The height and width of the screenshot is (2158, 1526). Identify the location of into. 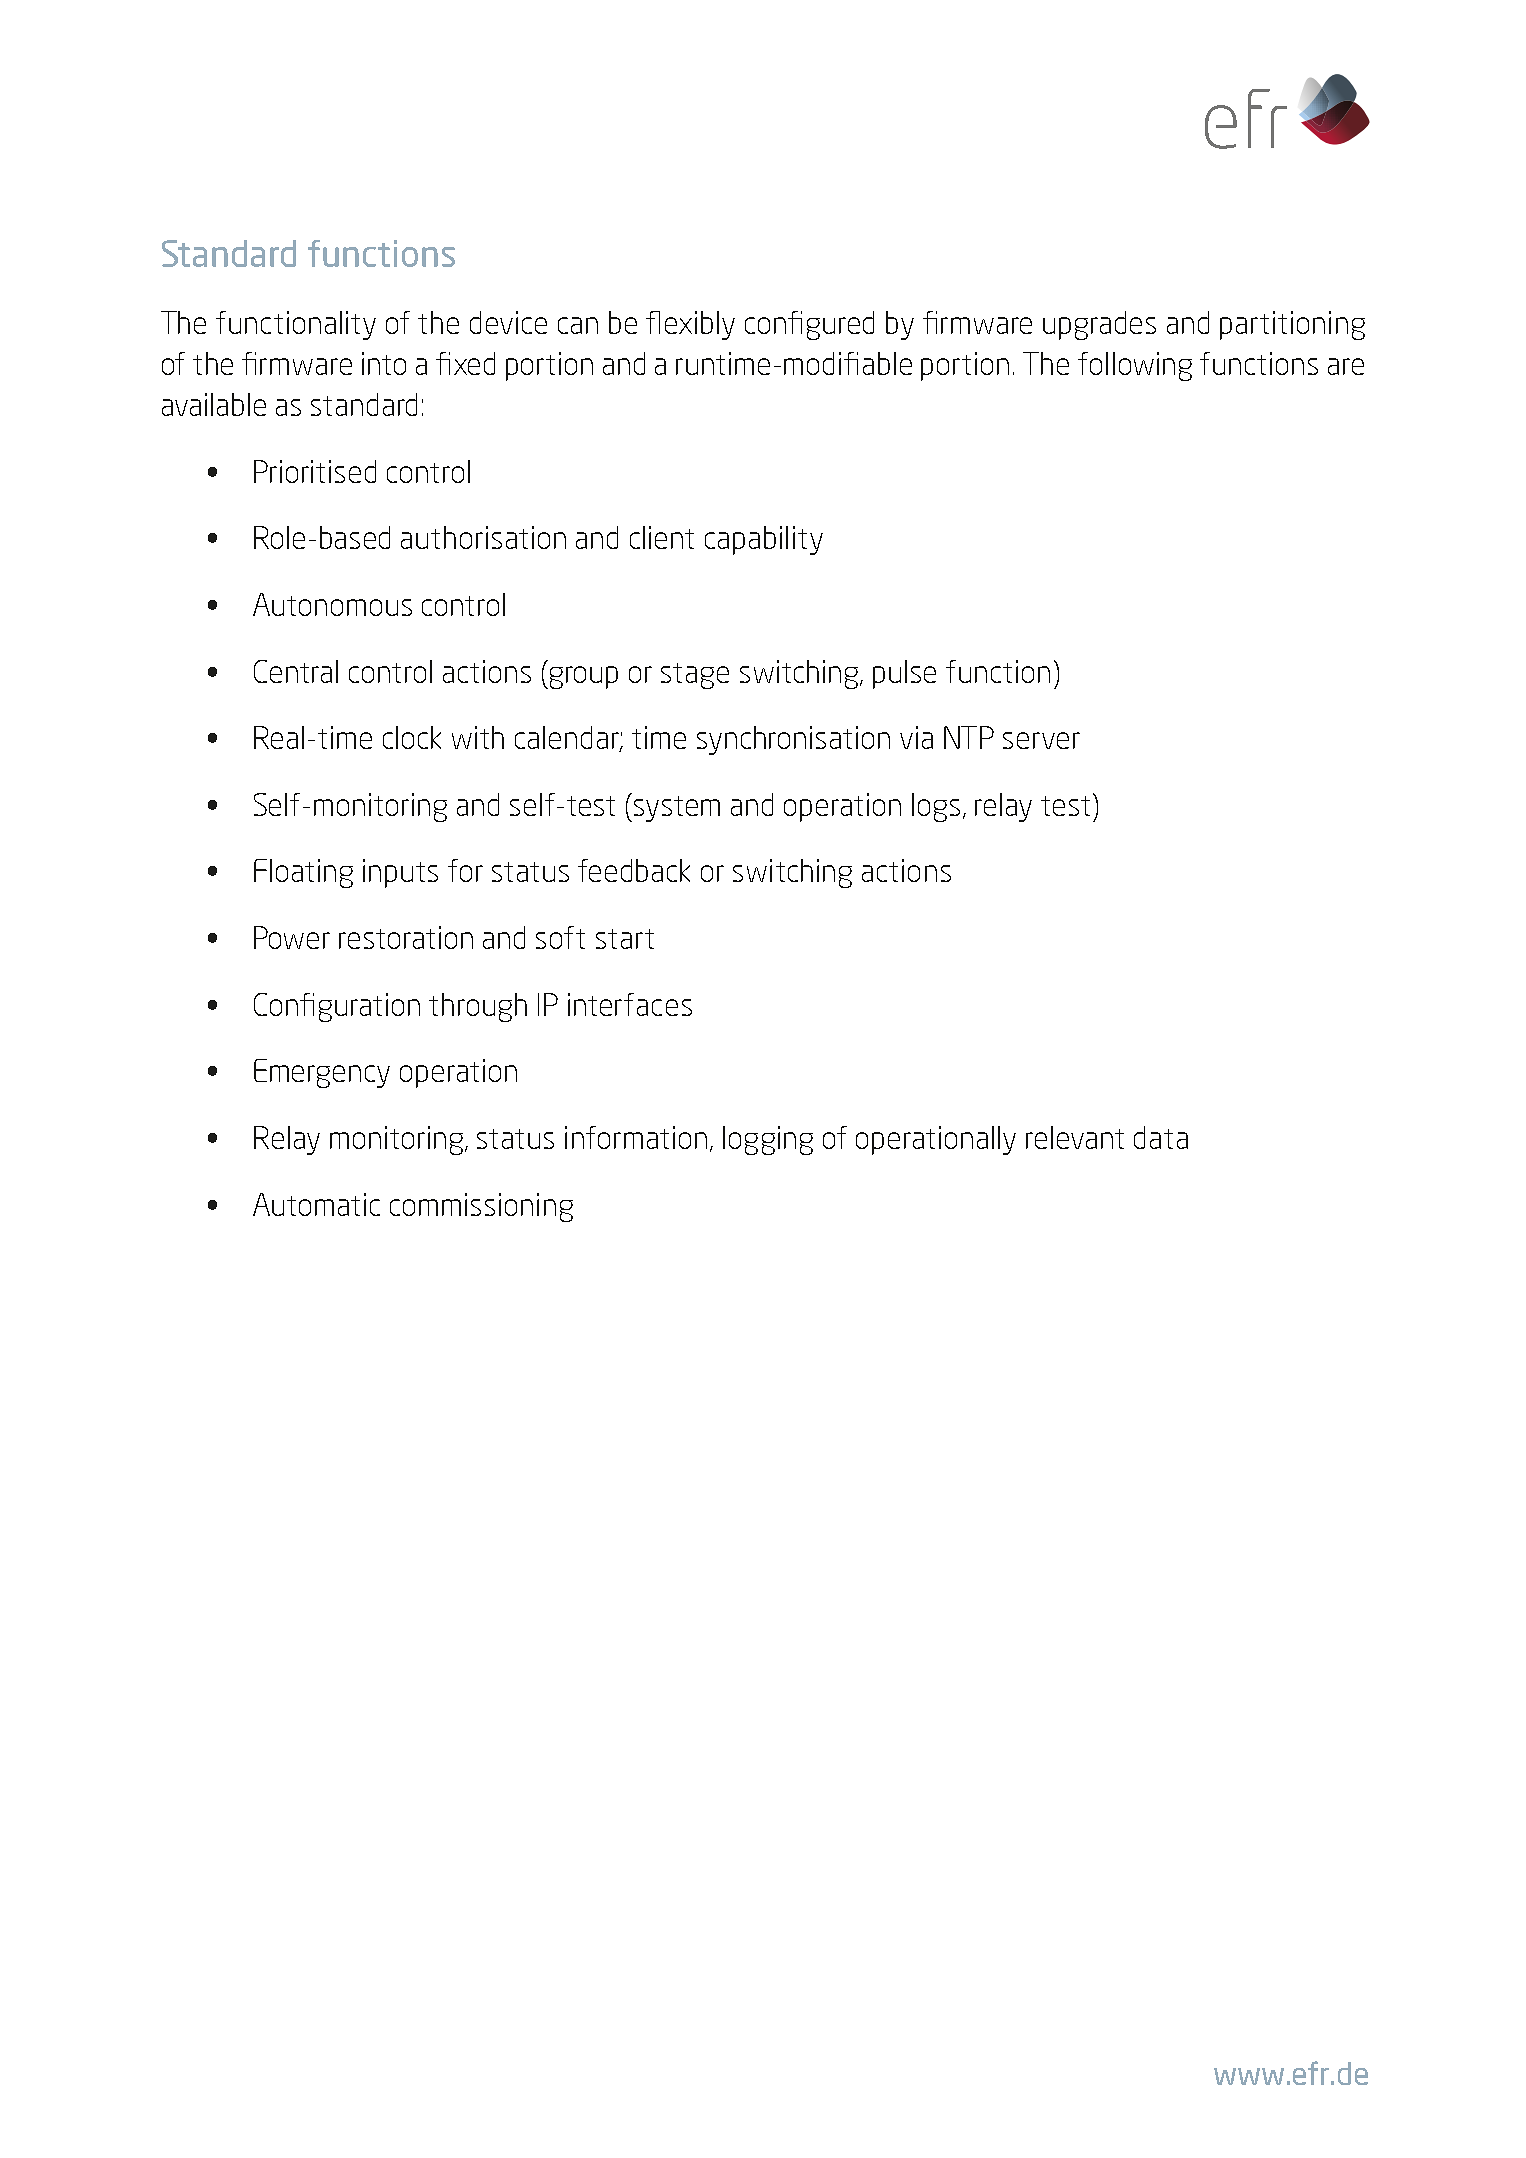
(384, 363).
